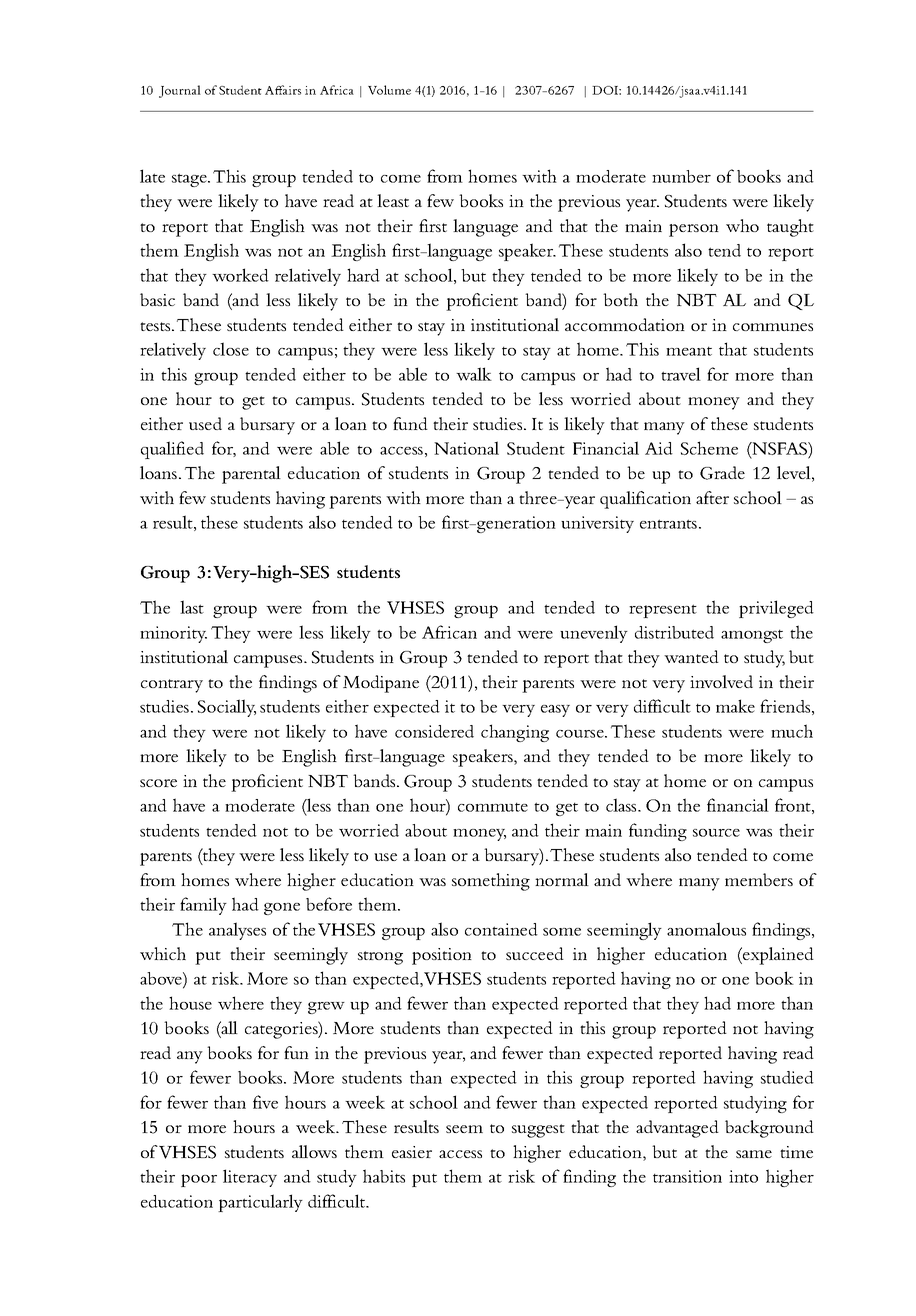 This screenshot has height=1316, width=916. Describe the element at coordinates (706, 929) in the screenshot. I see `anomalous` at that location.
